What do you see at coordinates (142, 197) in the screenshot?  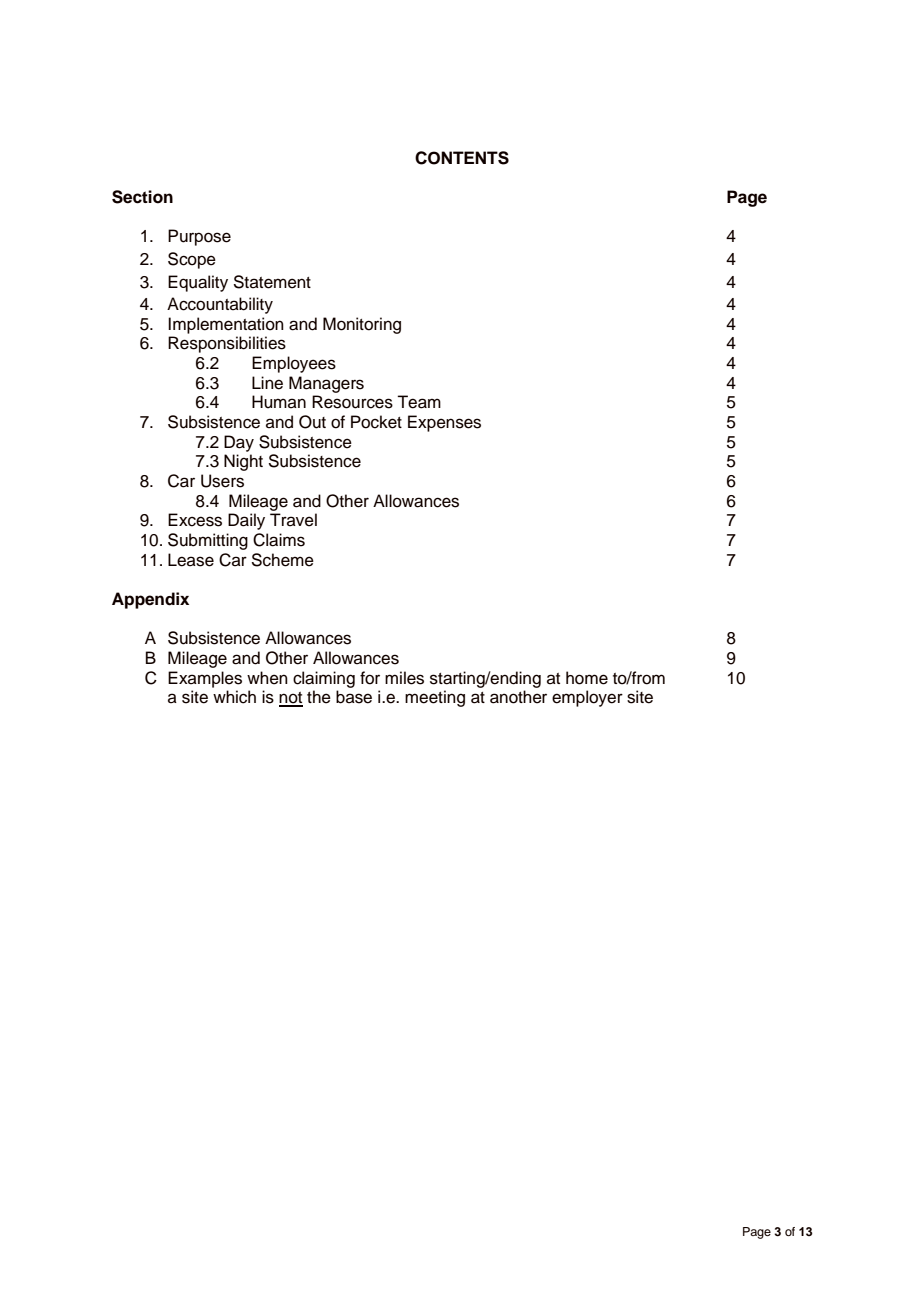 I see `Section` at bounding box center [142, 197].
